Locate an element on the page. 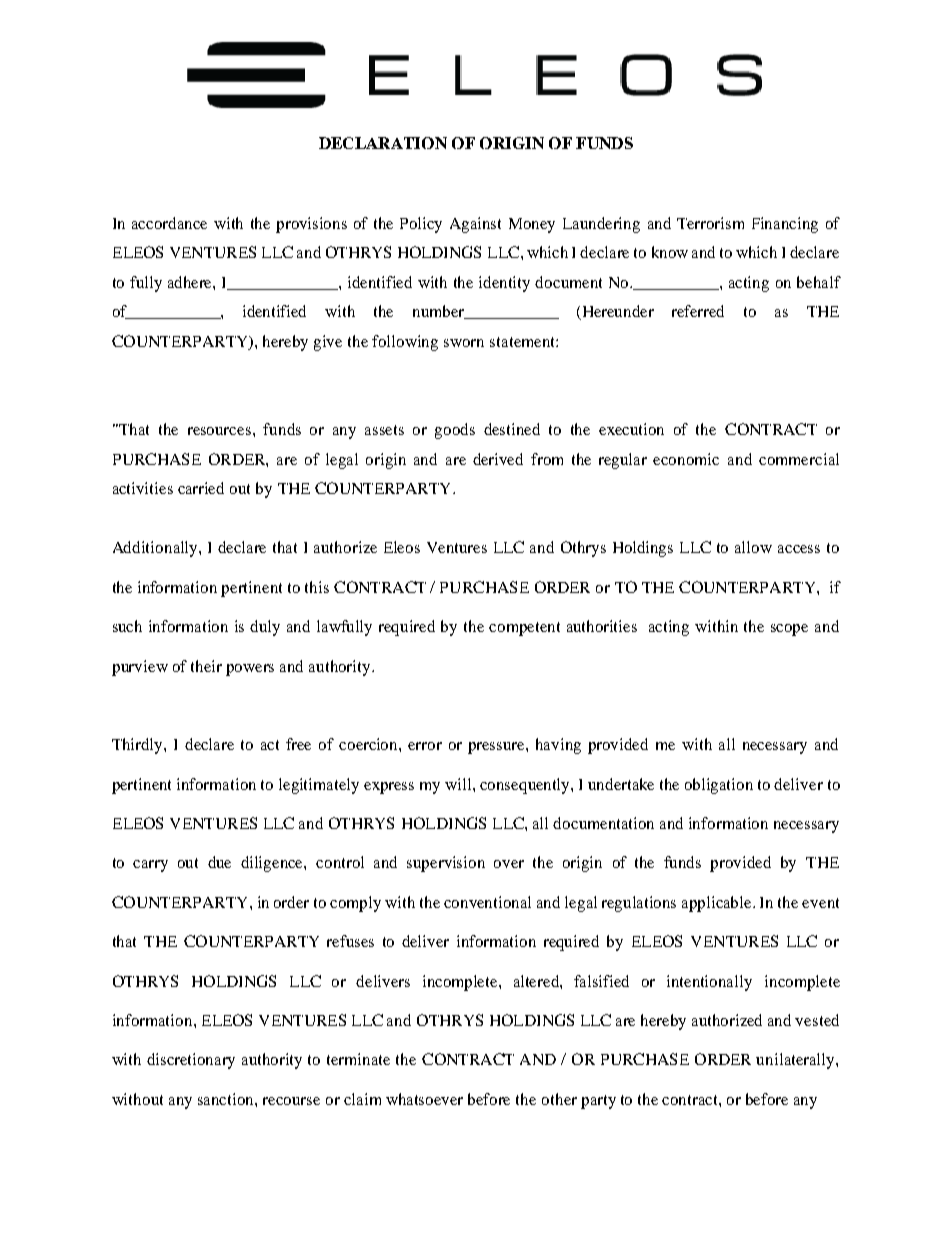  accordance is located at coordinates (169, 223).
